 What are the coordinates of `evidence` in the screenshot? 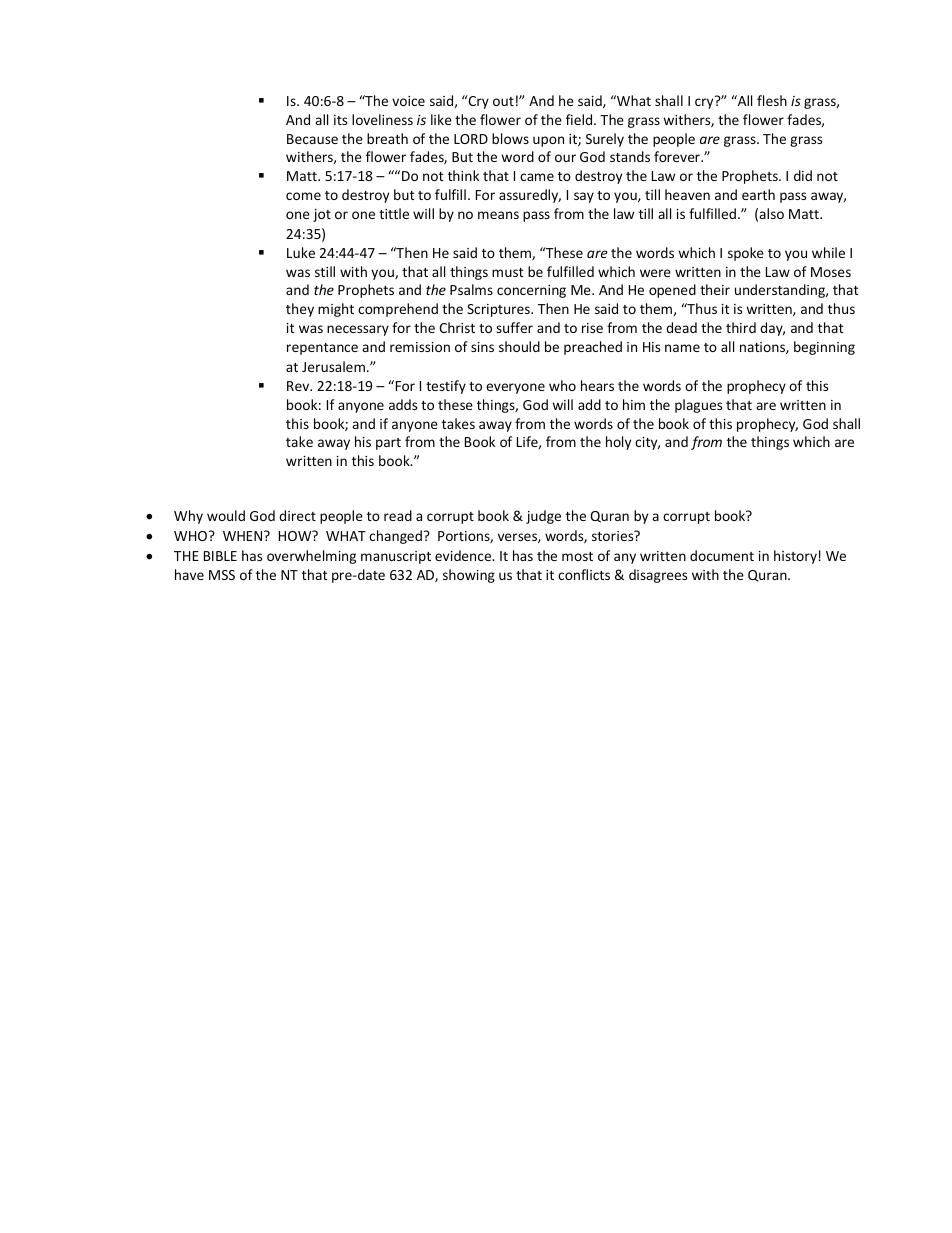 It's located at (464, 555).
